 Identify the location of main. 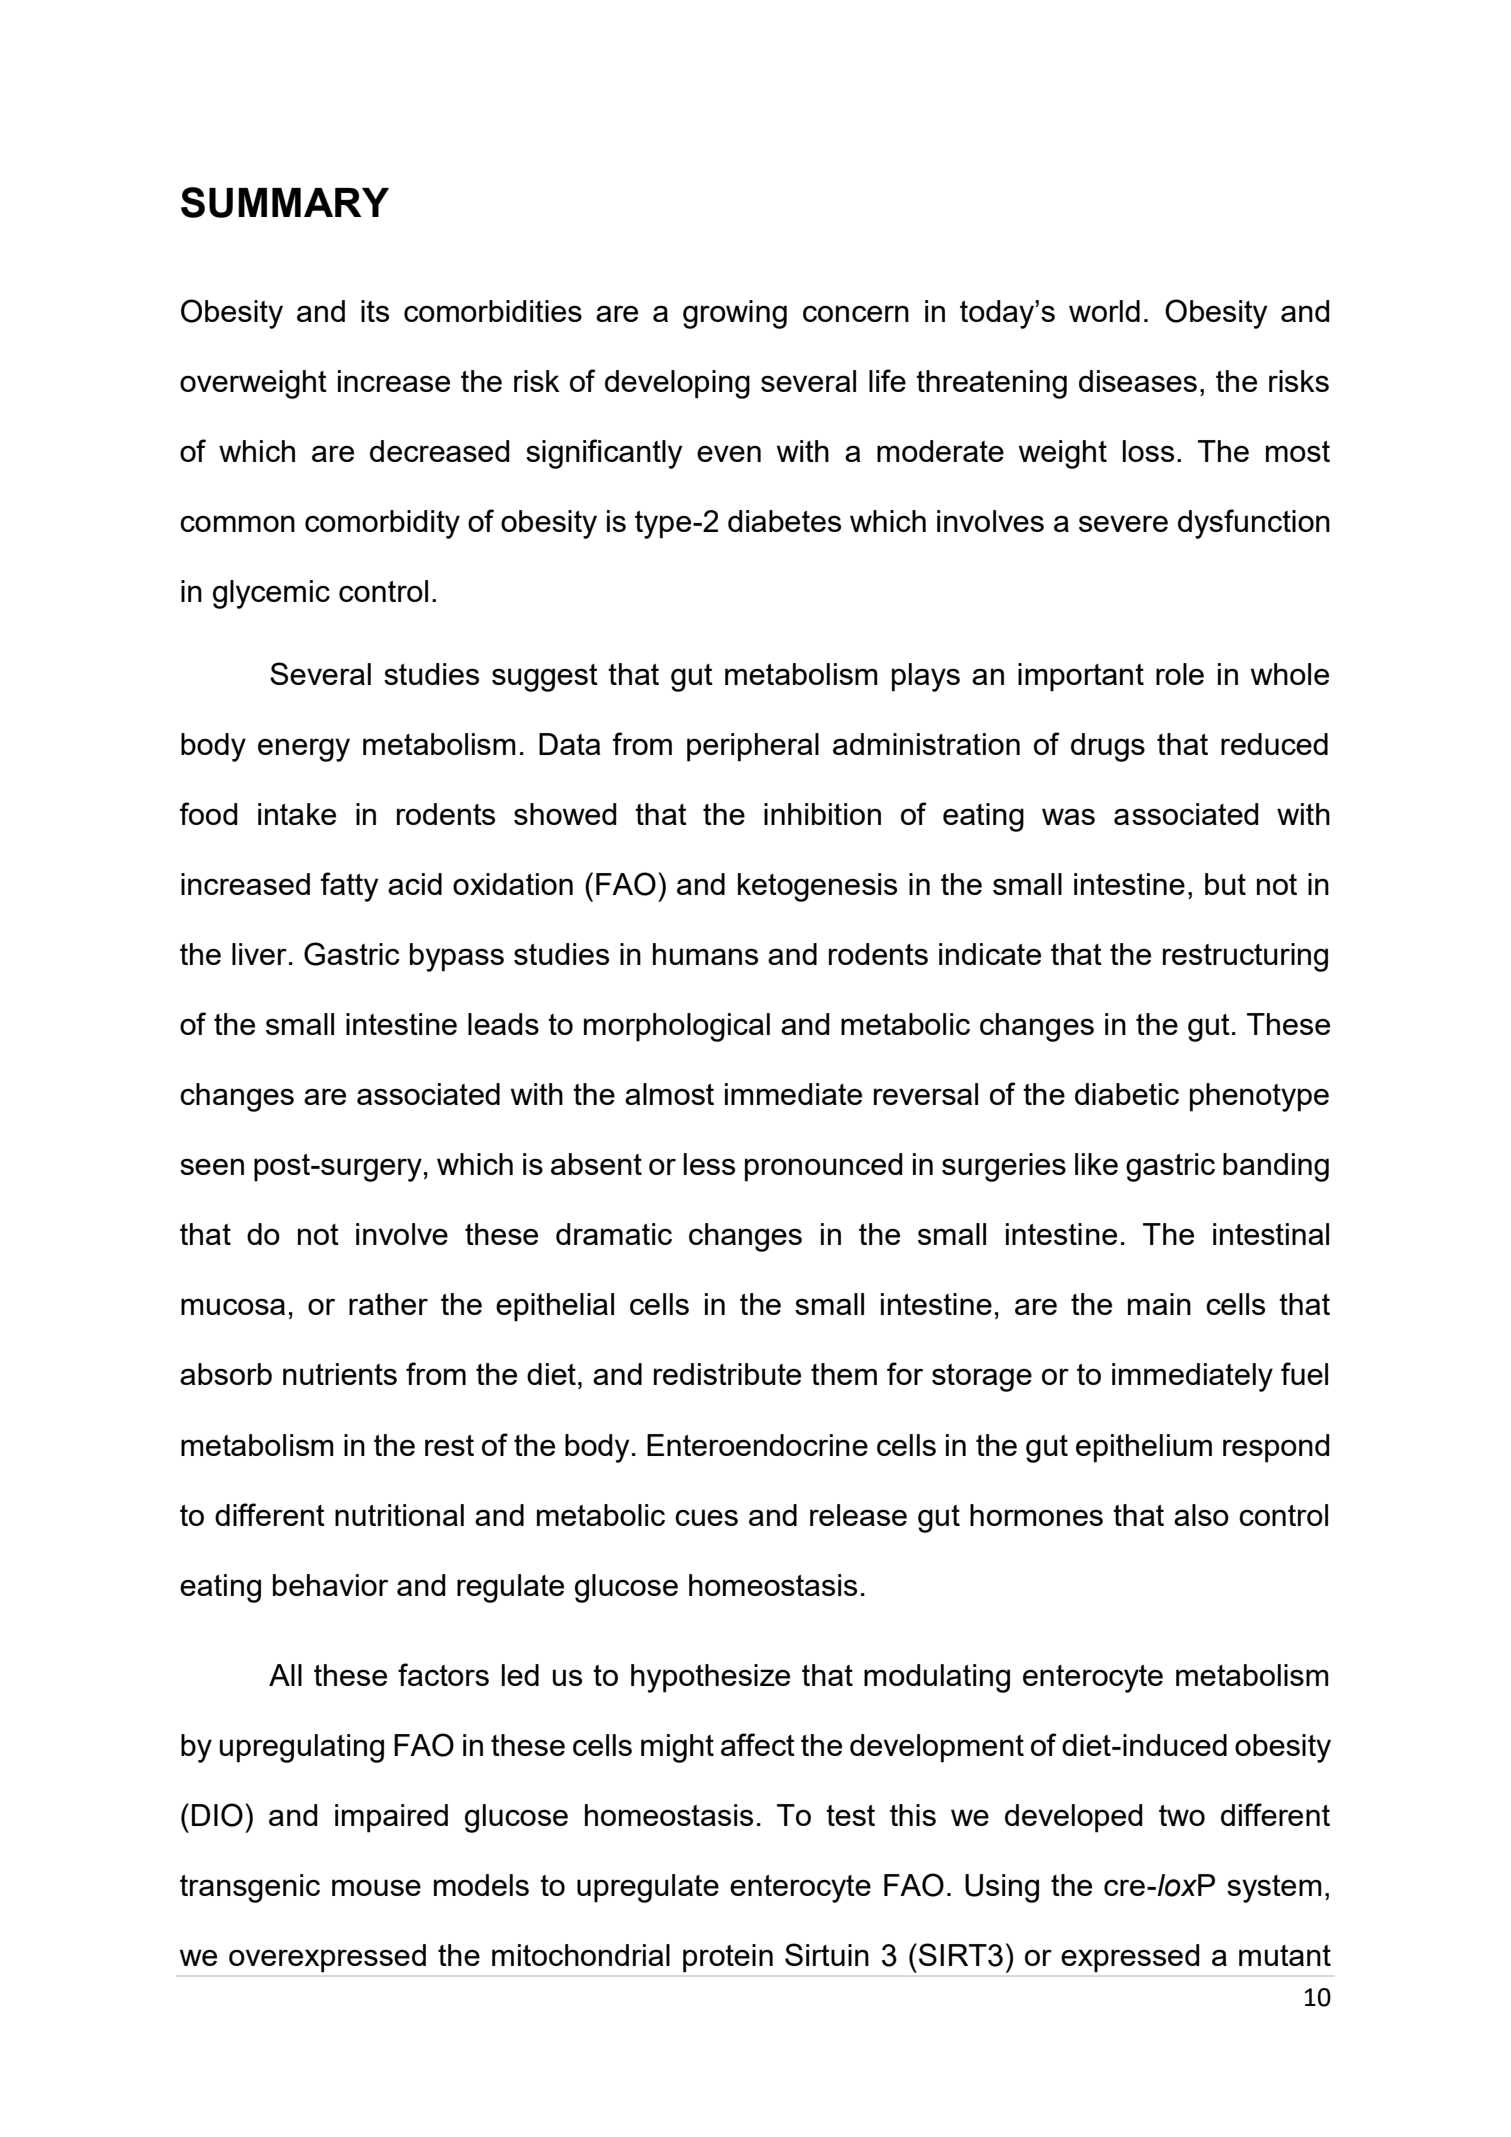
(1159, 1304).
